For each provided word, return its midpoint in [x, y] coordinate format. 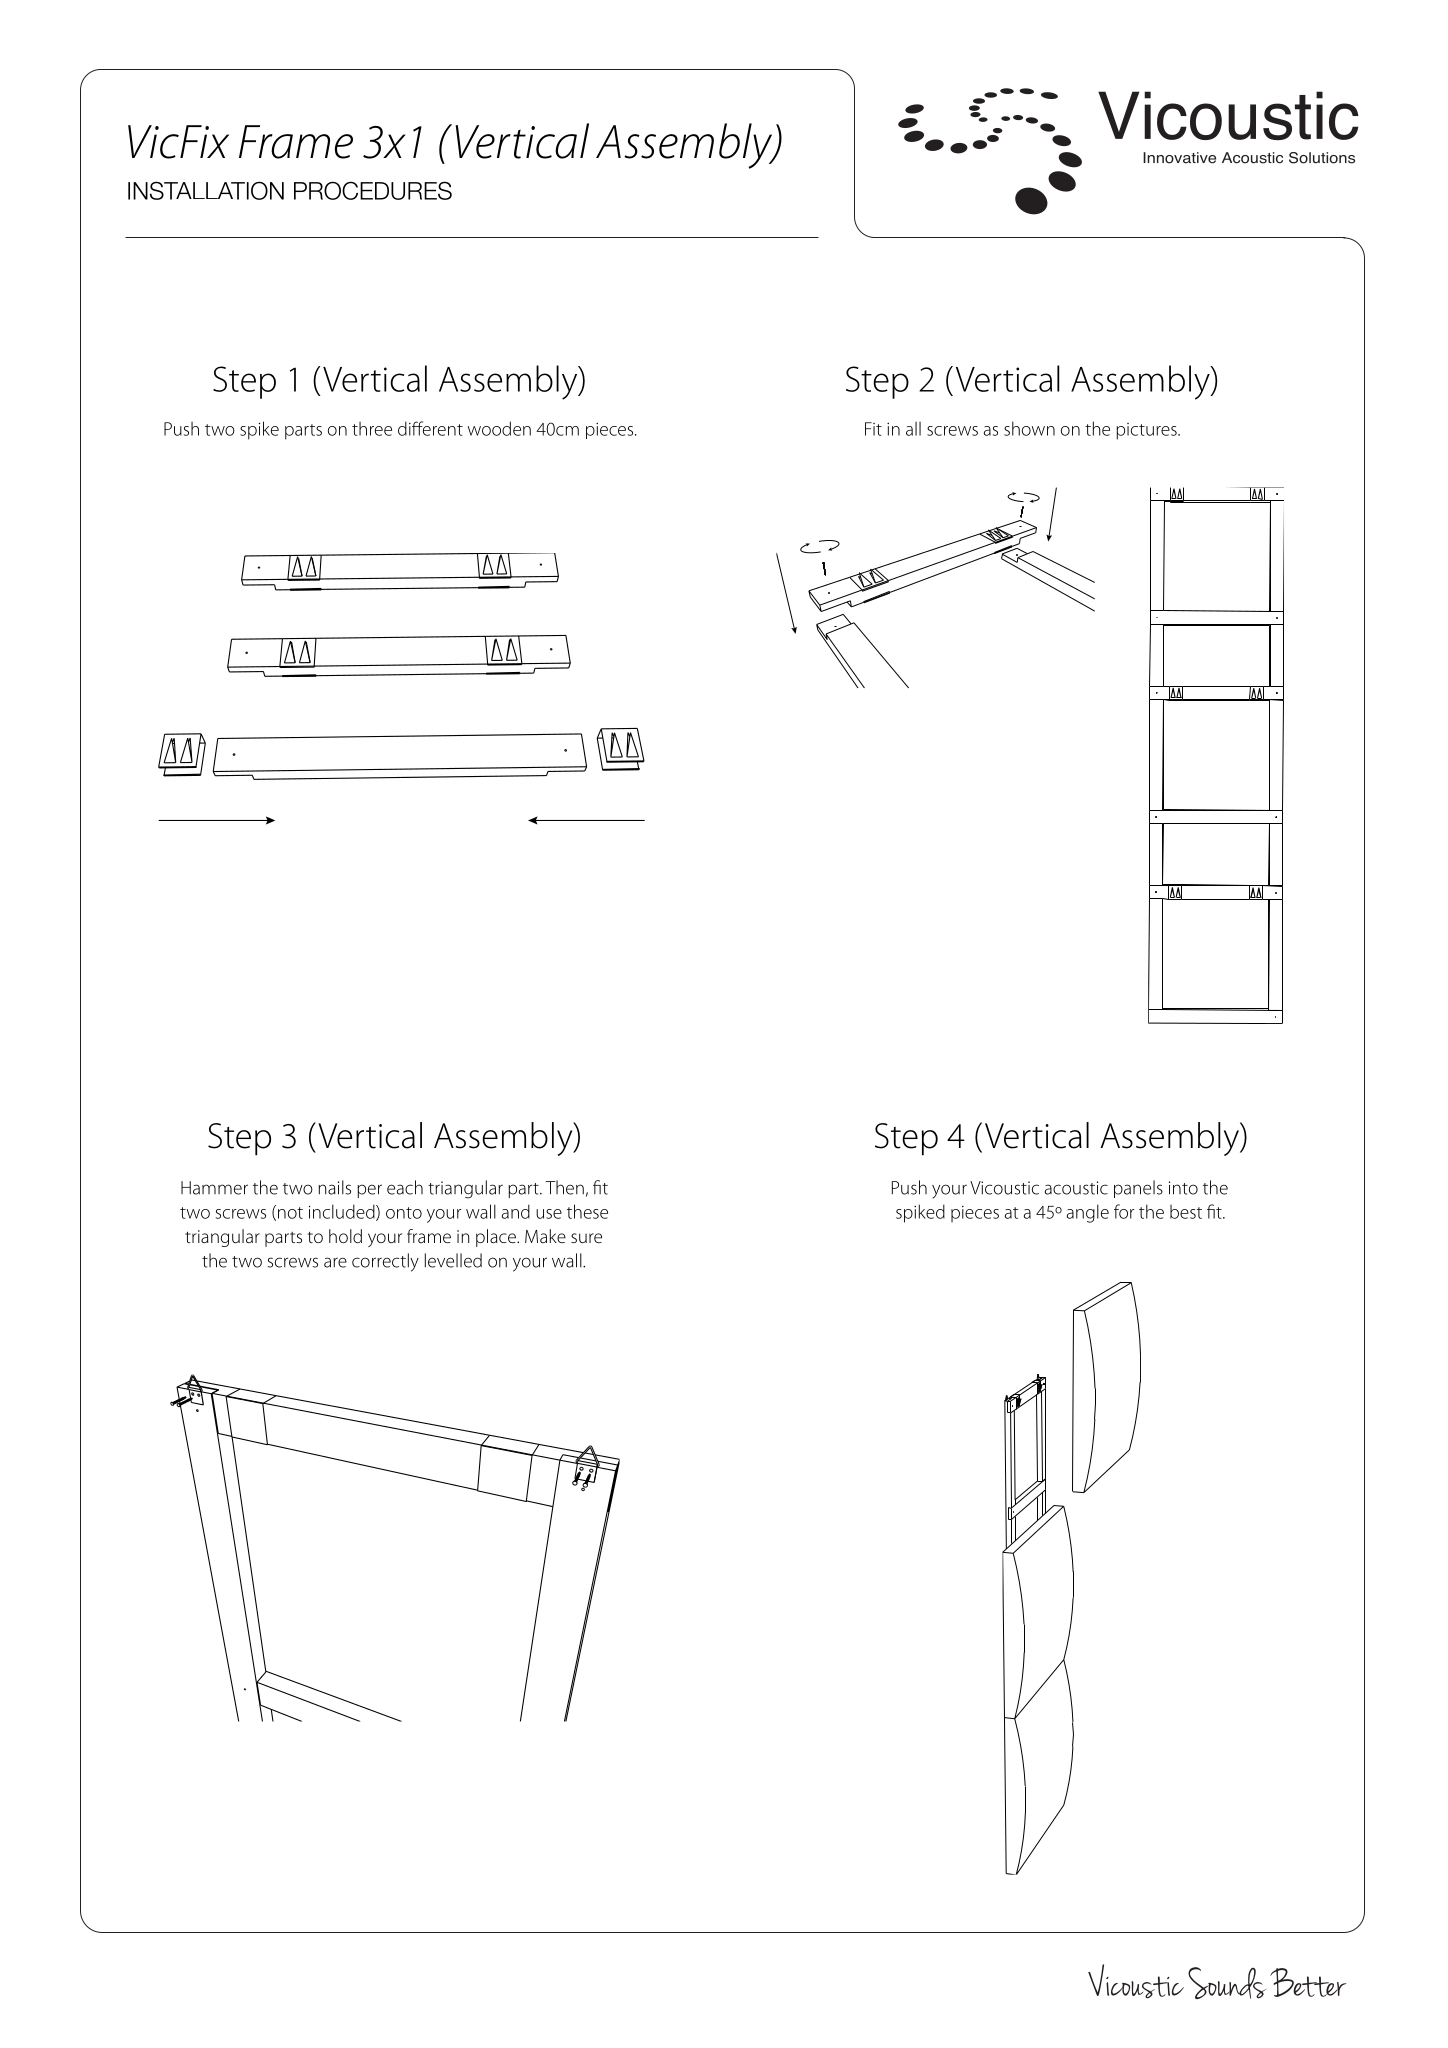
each [405, 1187]
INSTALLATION [206, 190]
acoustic [1076, 1188]
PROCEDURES [373, 190]
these [587, 1211]
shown [1029, 428]
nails [334, 1187]
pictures [1147, 431]
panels [1138, 1189]
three [372, 429]
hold [345, 1236]
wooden [499, 428]
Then [565, 1187]
